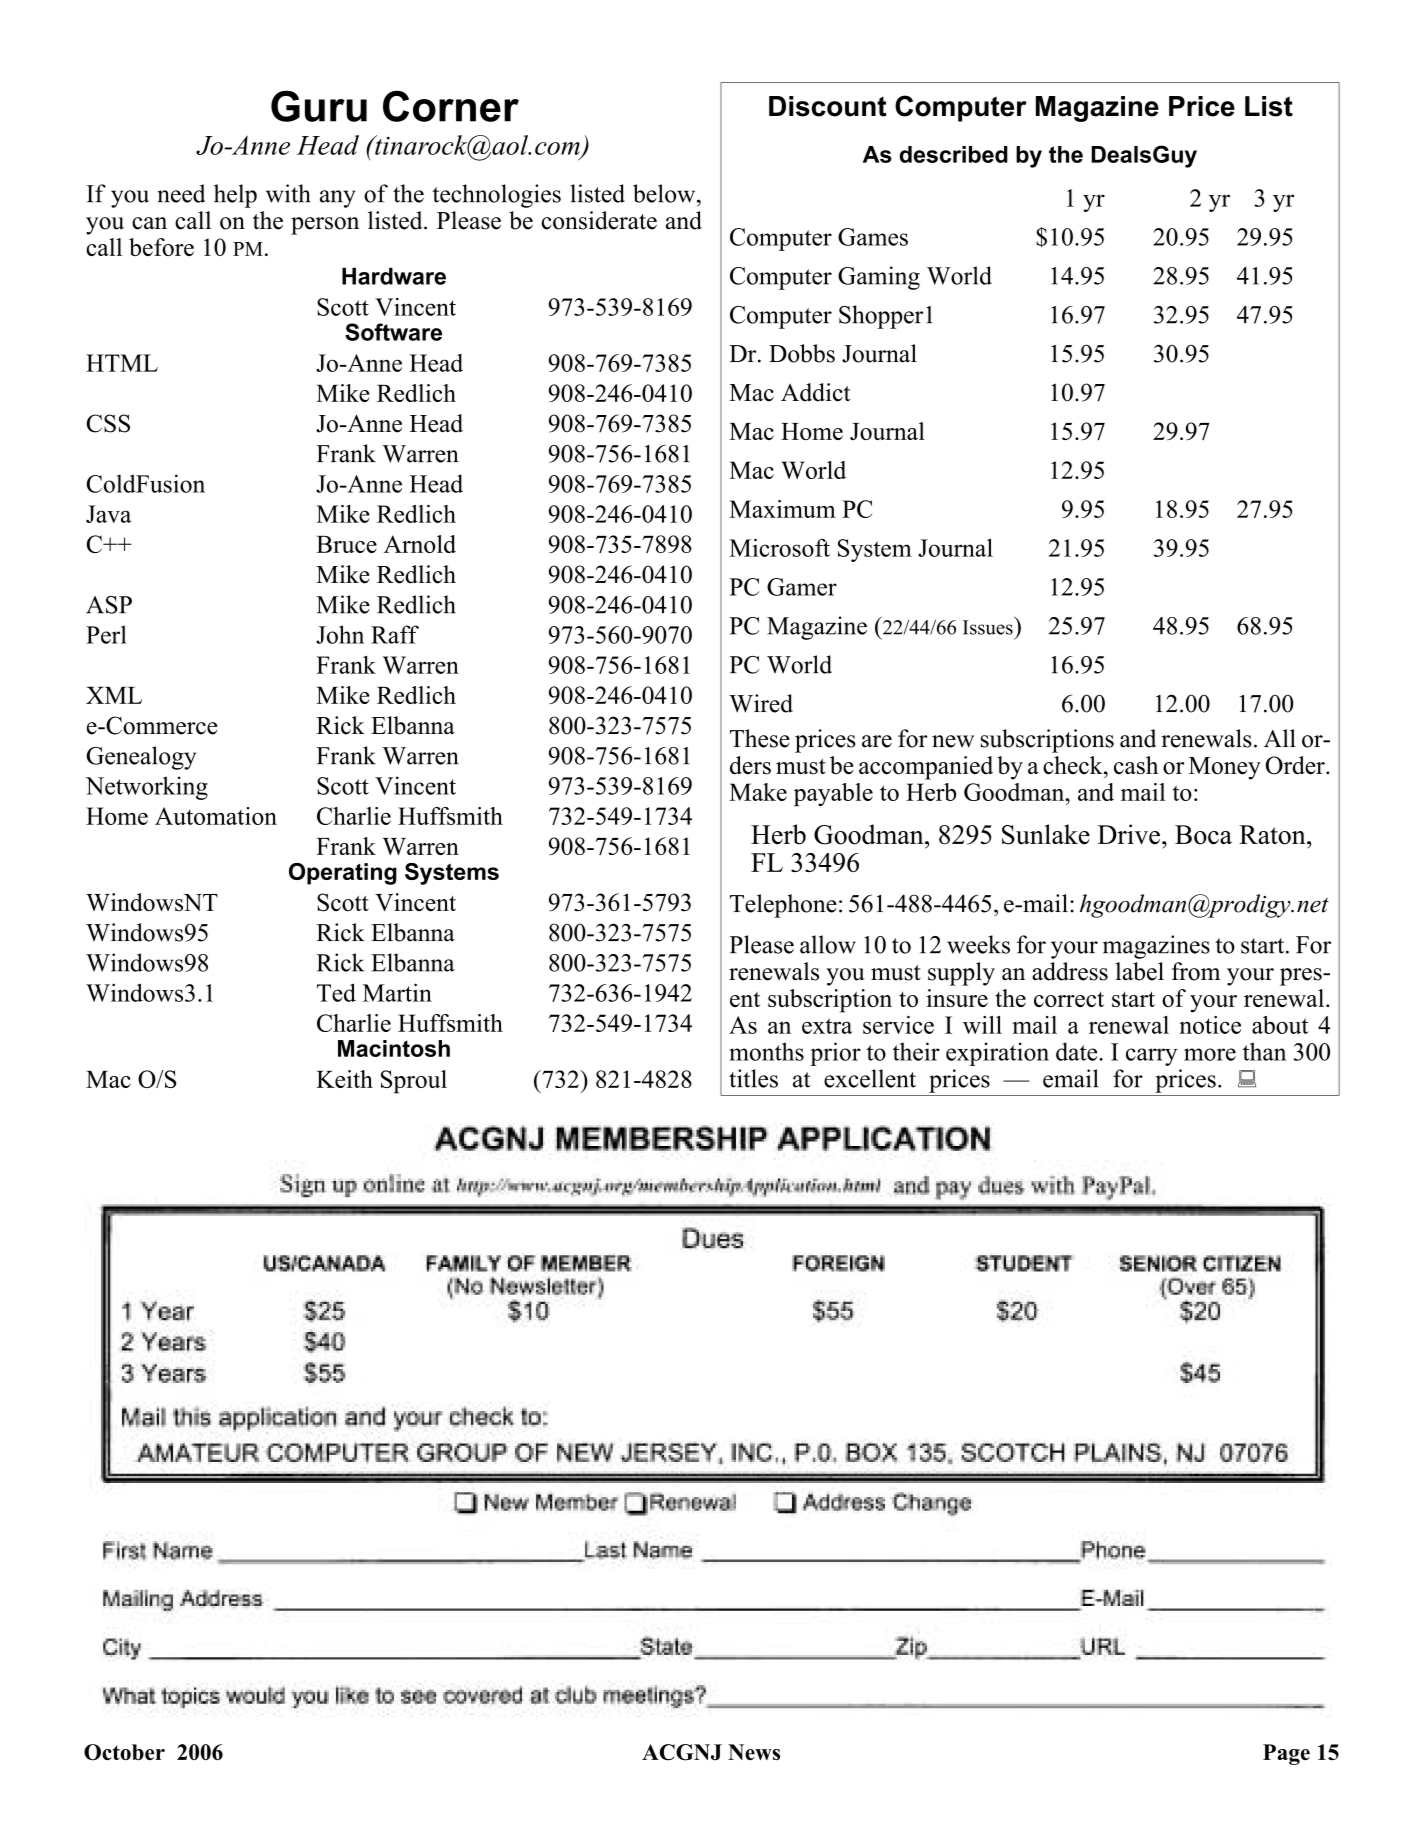 Image resolution: width=1423 pixels, height=1842 pixels. Describe the element at coordinates (753, 1078) in the image. I see `titles` at that location.
